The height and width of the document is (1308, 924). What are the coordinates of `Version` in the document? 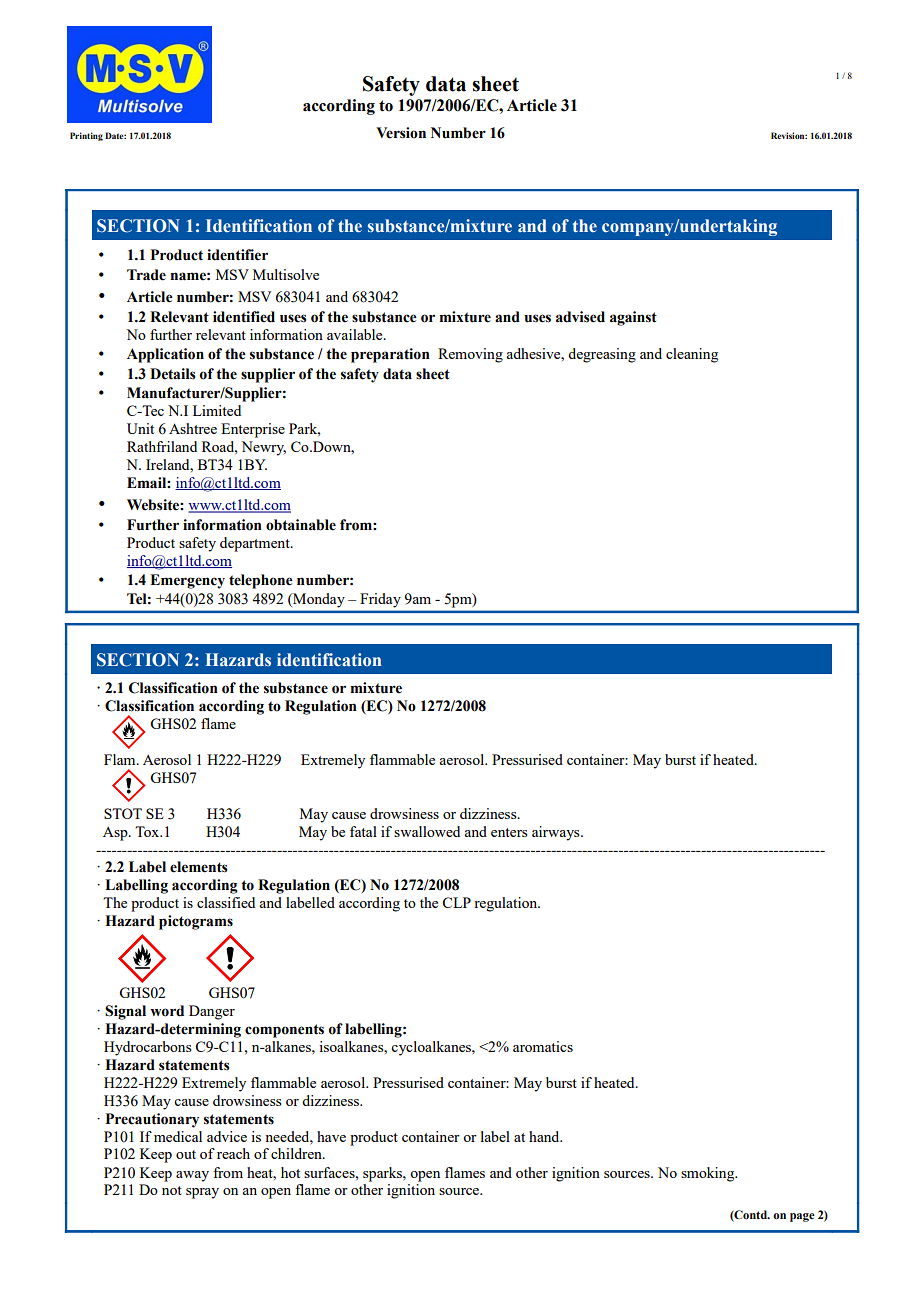 It's located at (401, 133).
